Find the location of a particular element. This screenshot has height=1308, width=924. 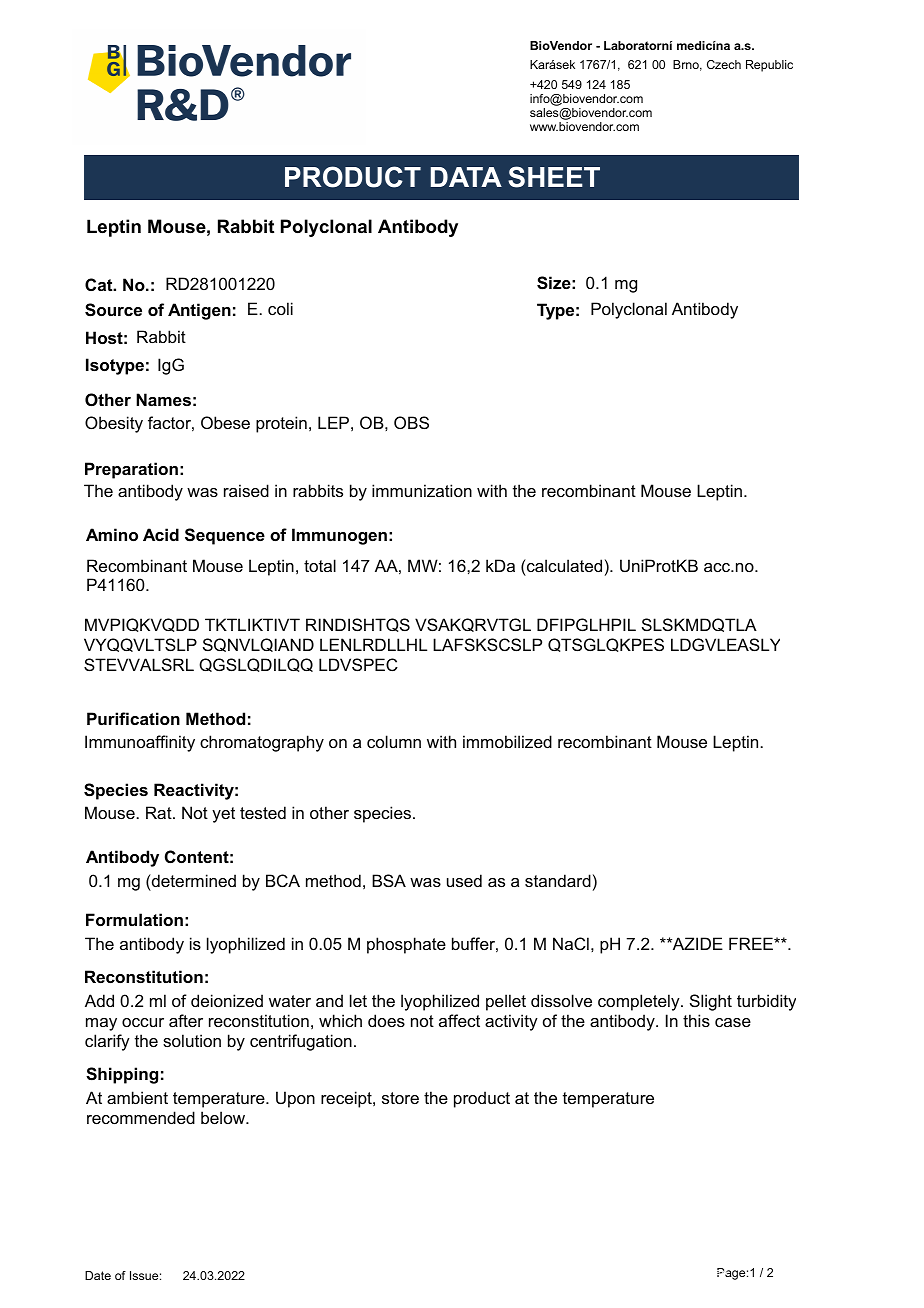

Antigen is located at coordinates (199, 311).
